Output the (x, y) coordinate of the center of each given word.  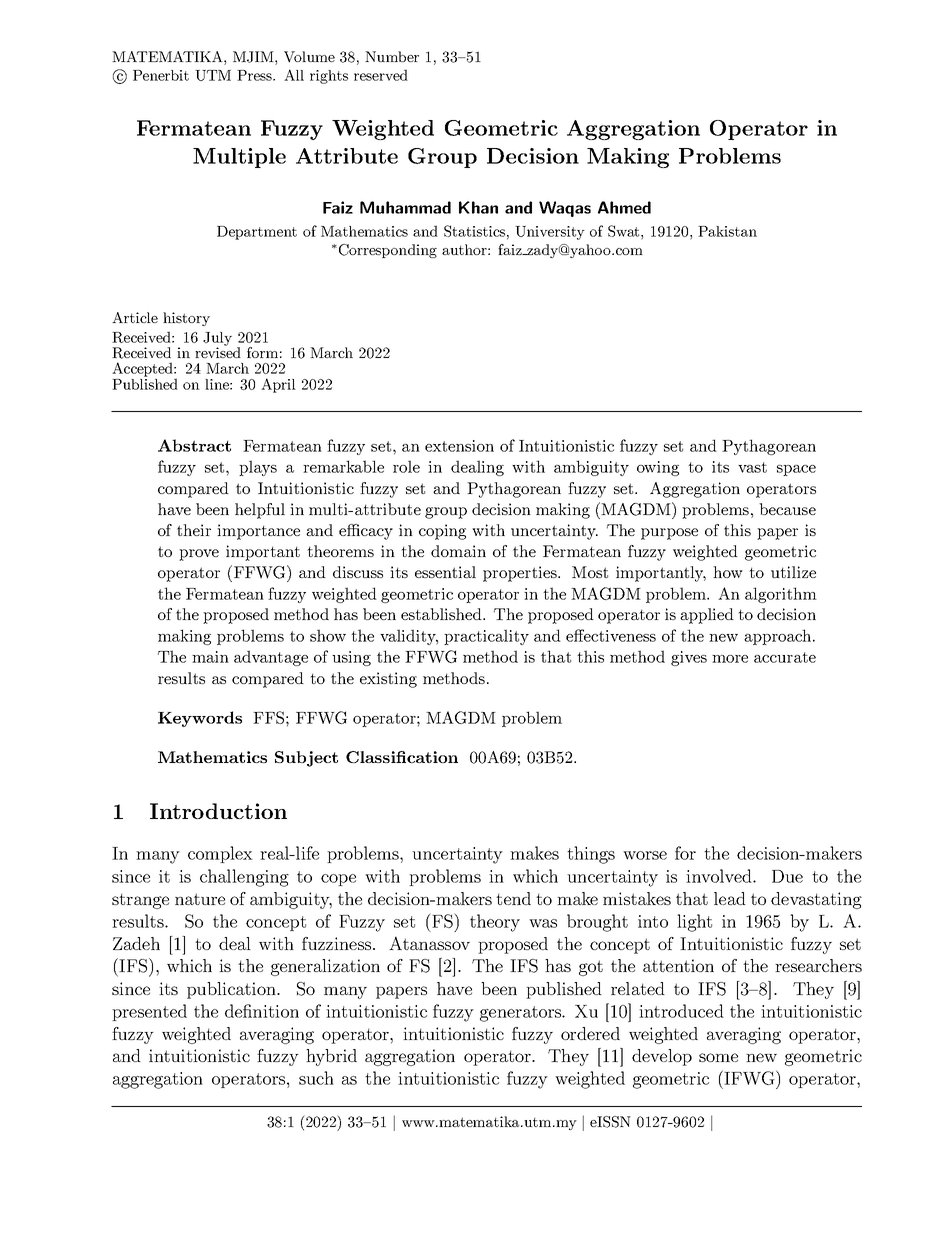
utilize (793, 572)
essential (445, 572)
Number (392, 56)
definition (262, 1011)
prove (199, 555)
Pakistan (727, 231)
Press (256, 75)
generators (521, 1014)
